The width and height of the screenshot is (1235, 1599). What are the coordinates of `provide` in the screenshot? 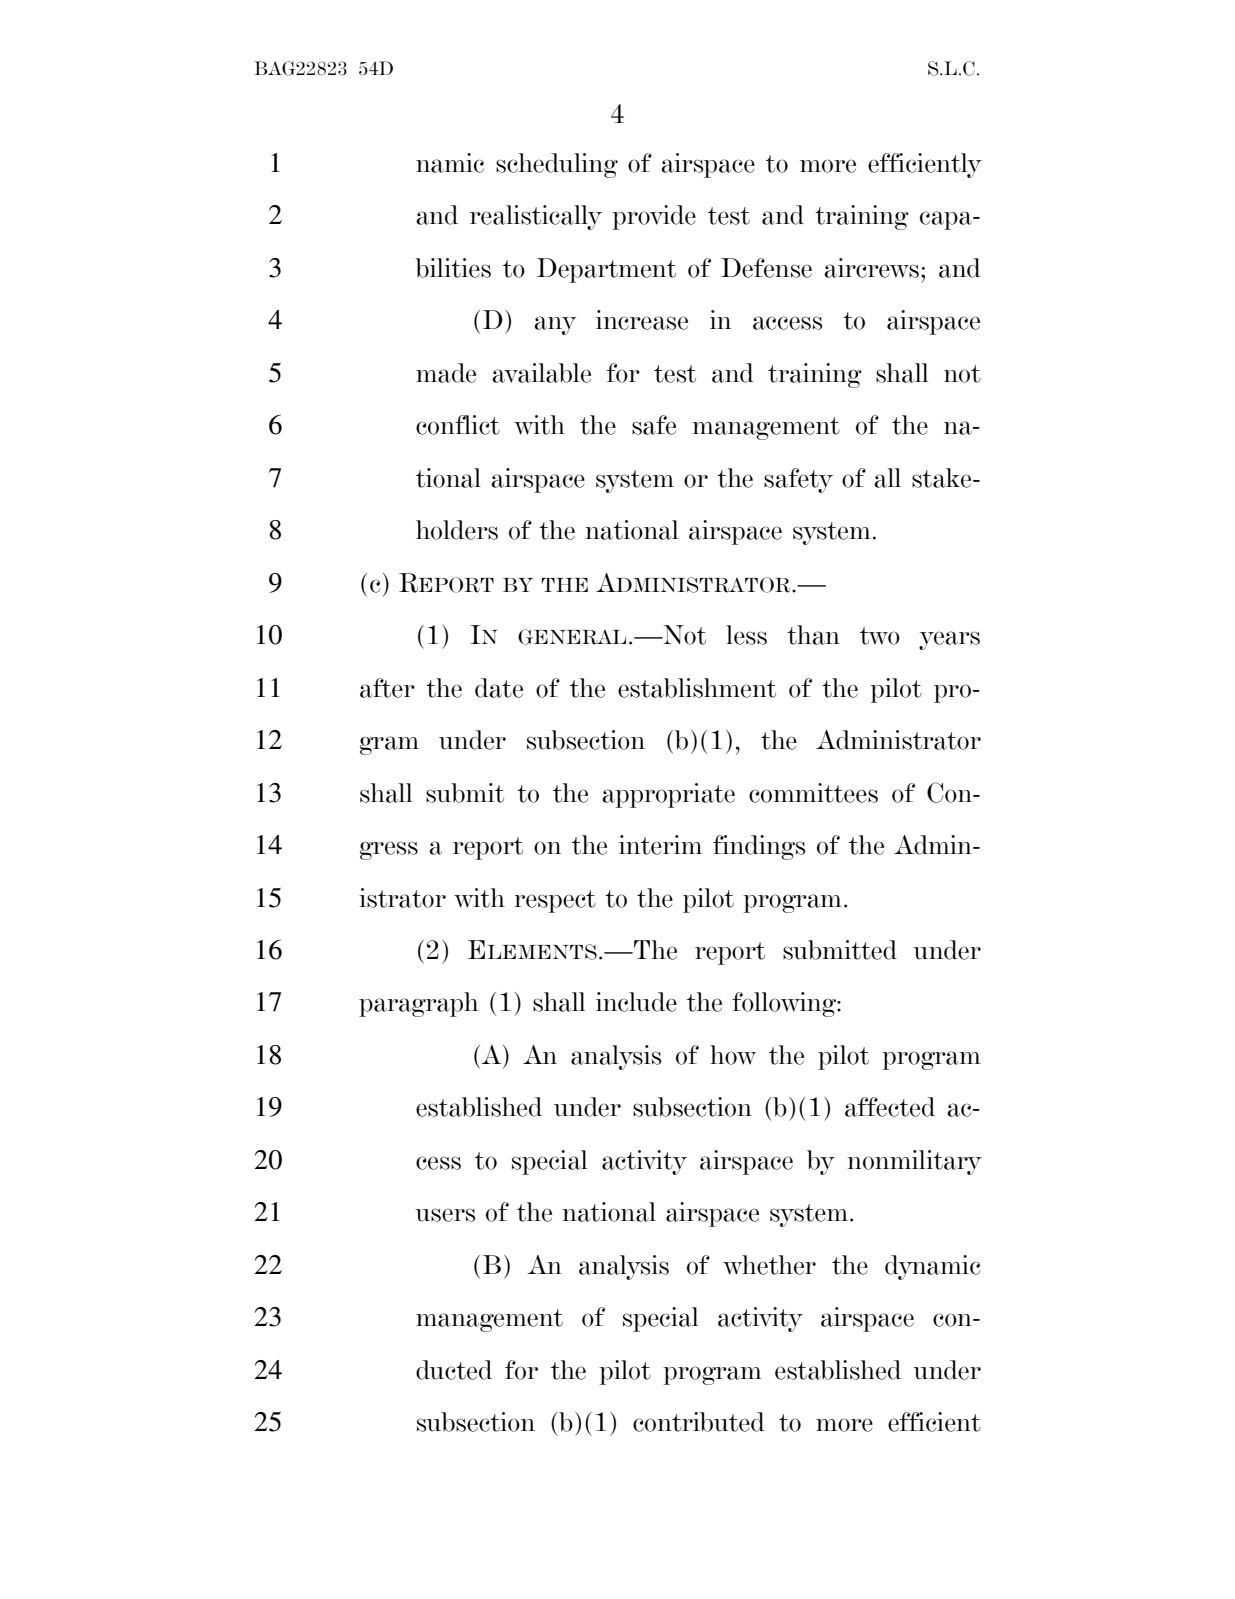 It's located at (654, 217).
